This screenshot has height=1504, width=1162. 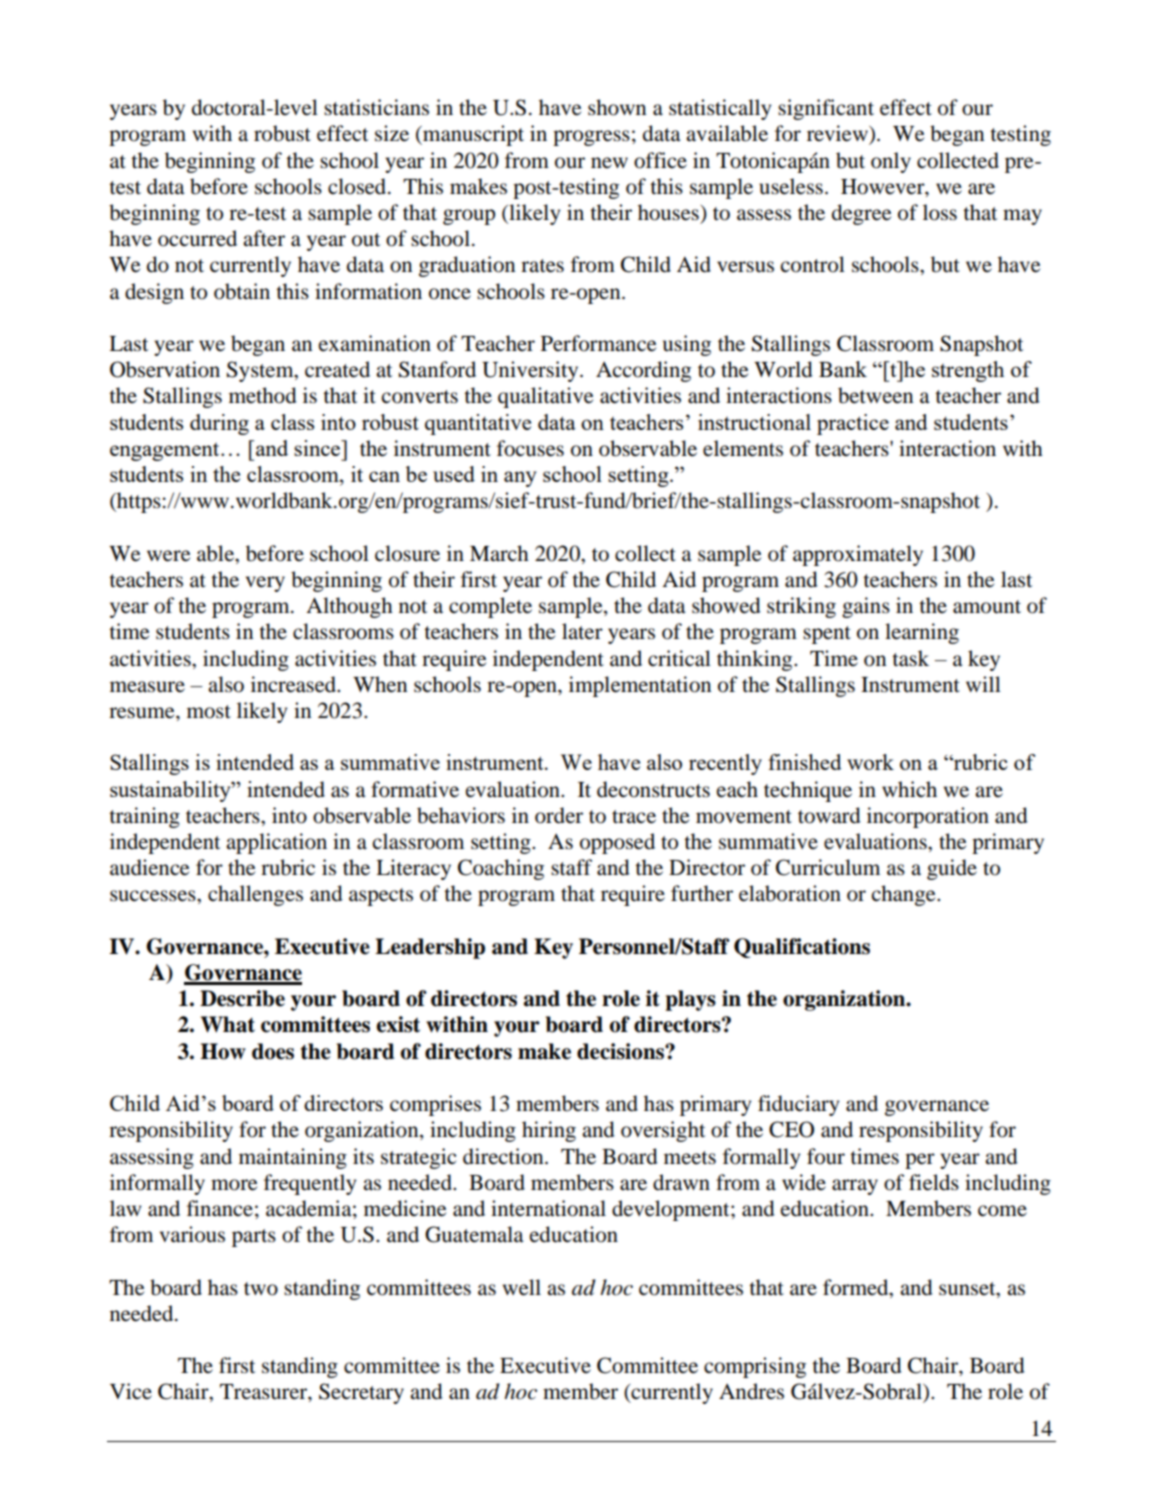 What do you see at coordinates (264, 238) in the screenshot?
I see `after` at bounding box center [264, 238].
